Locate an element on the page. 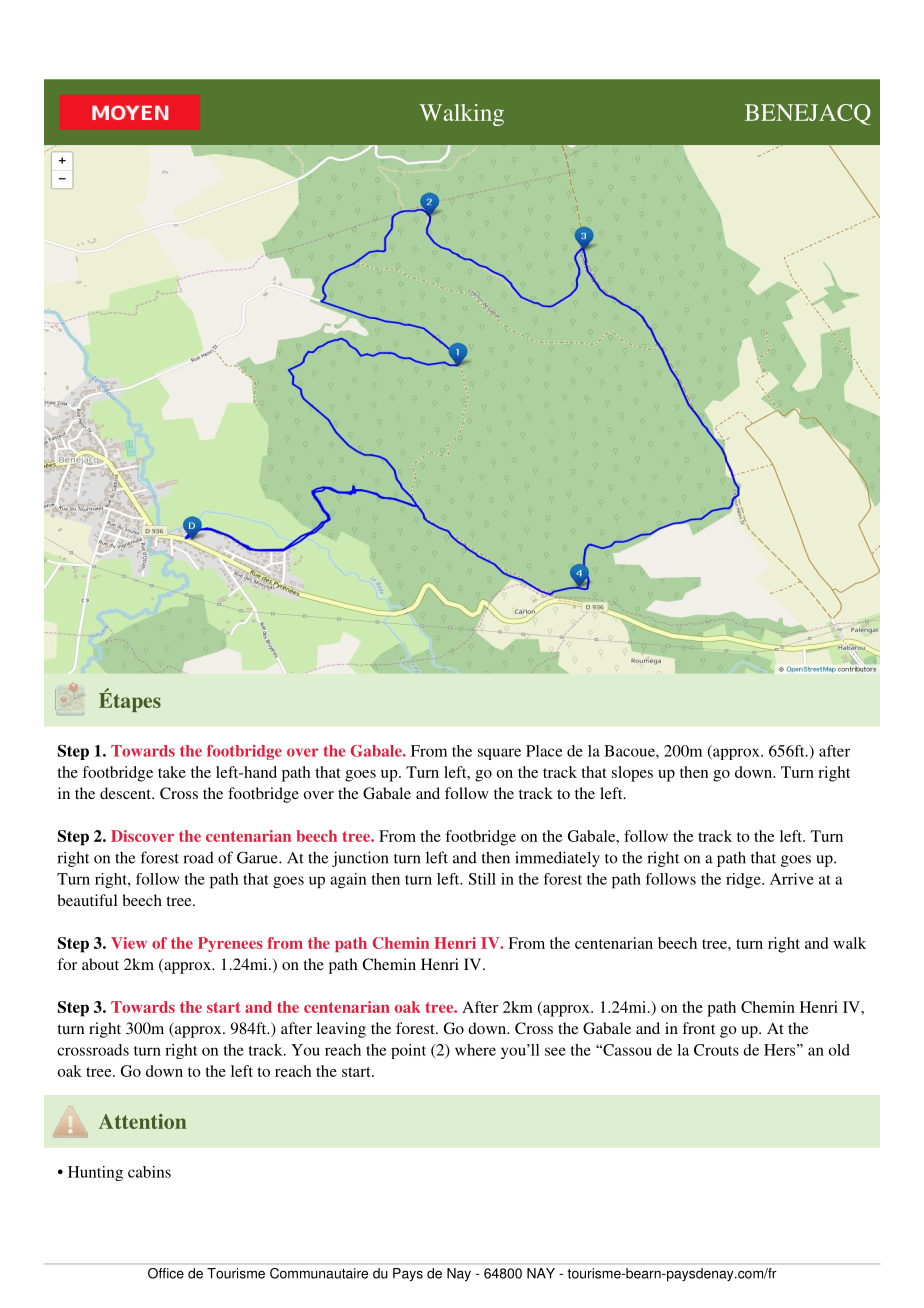 The width and height of the page is (924, 1308). Still is located at coordinates (482, 879).
